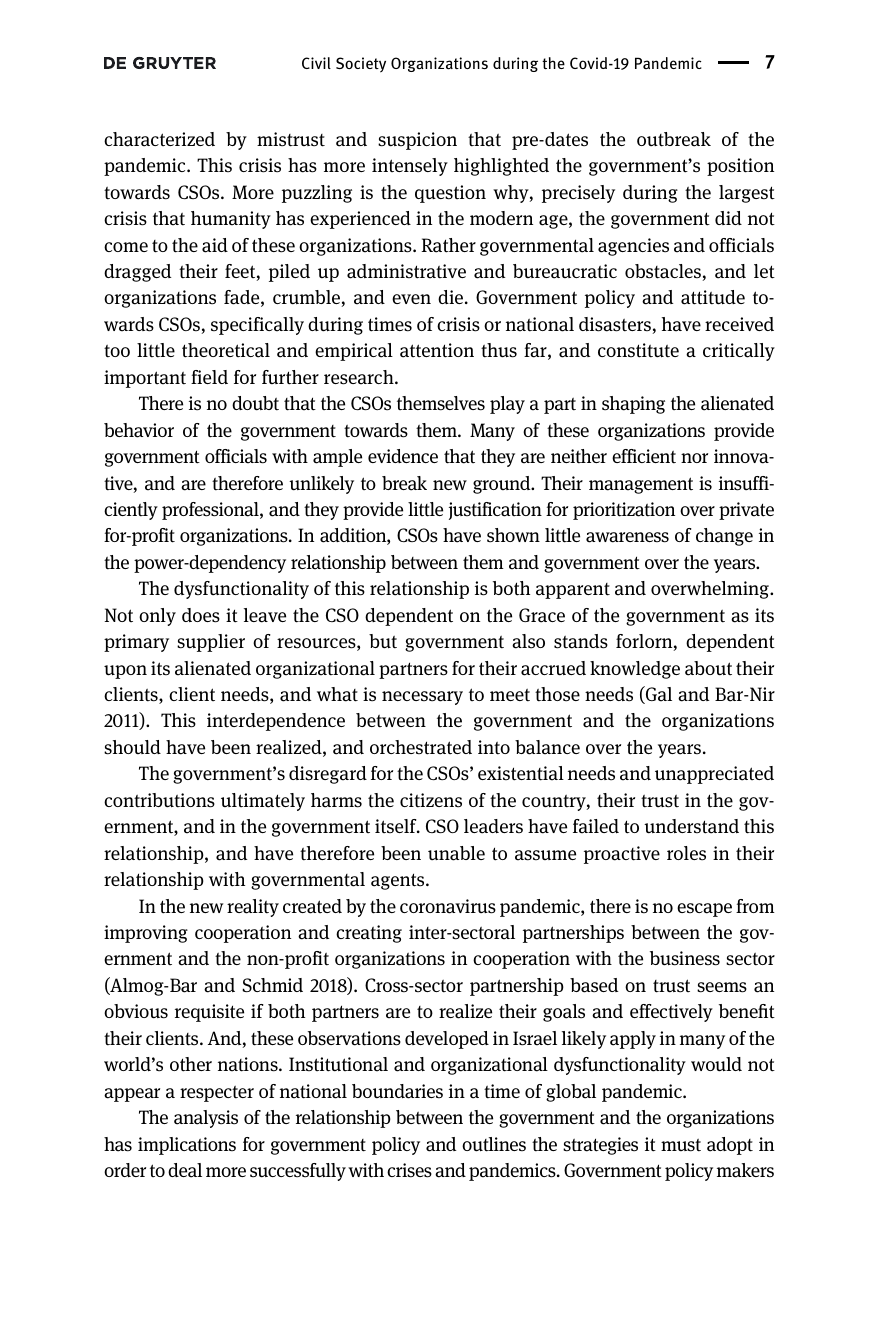  What do you see at coordinates (708, 668) in the page?
I see `about` at bounding box center [708, 668].
